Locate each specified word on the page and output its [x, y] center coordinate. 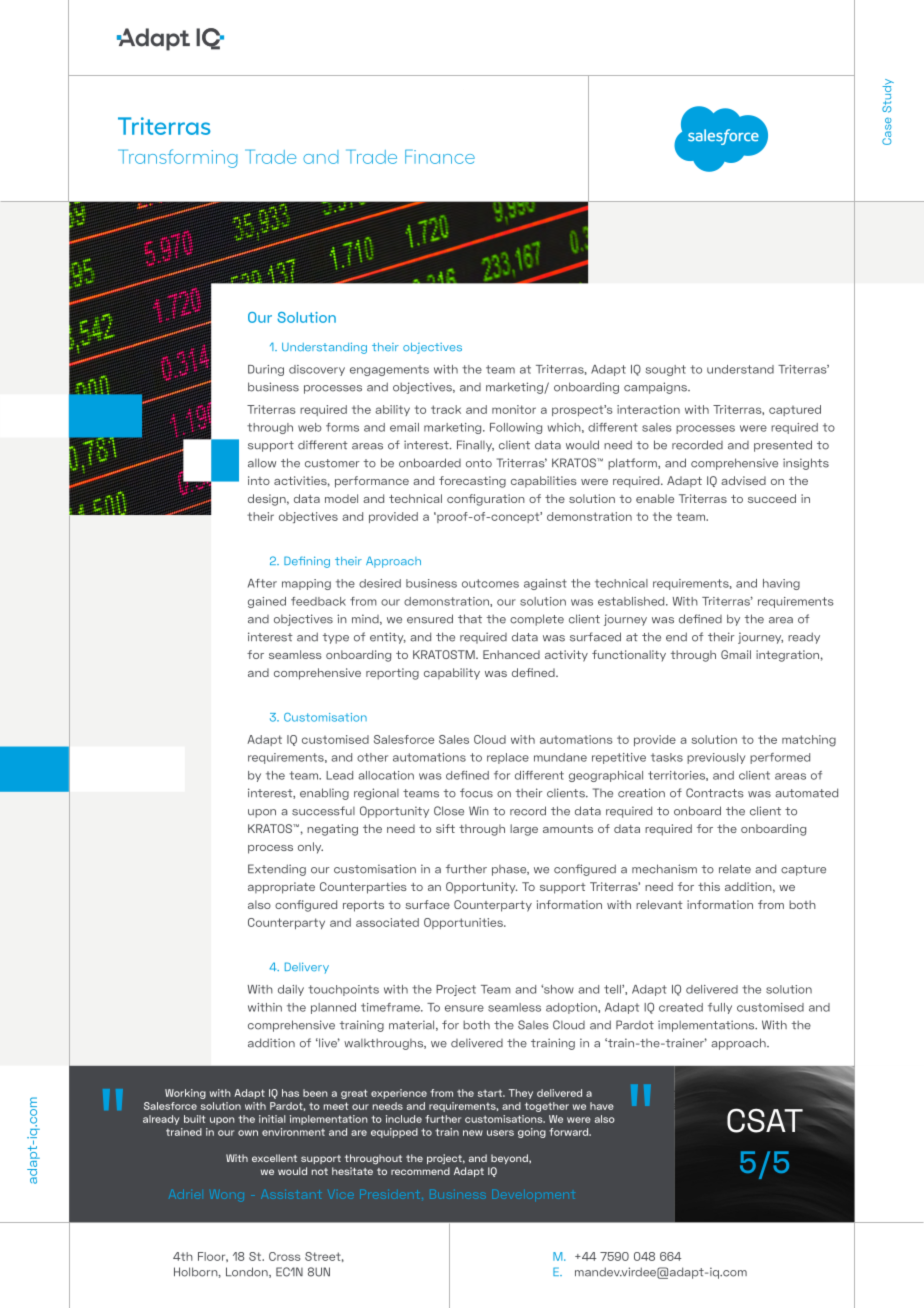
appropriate [281, 888]
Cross [284, 1256]
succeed [772, 498]
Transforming [178, 158]
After [262, 583]
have [602, 1106]
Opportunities [464, 923]
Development [533, 1195]
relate [735, 869]
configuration [486, 500]
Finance [440, 156]
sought [665, 370]
